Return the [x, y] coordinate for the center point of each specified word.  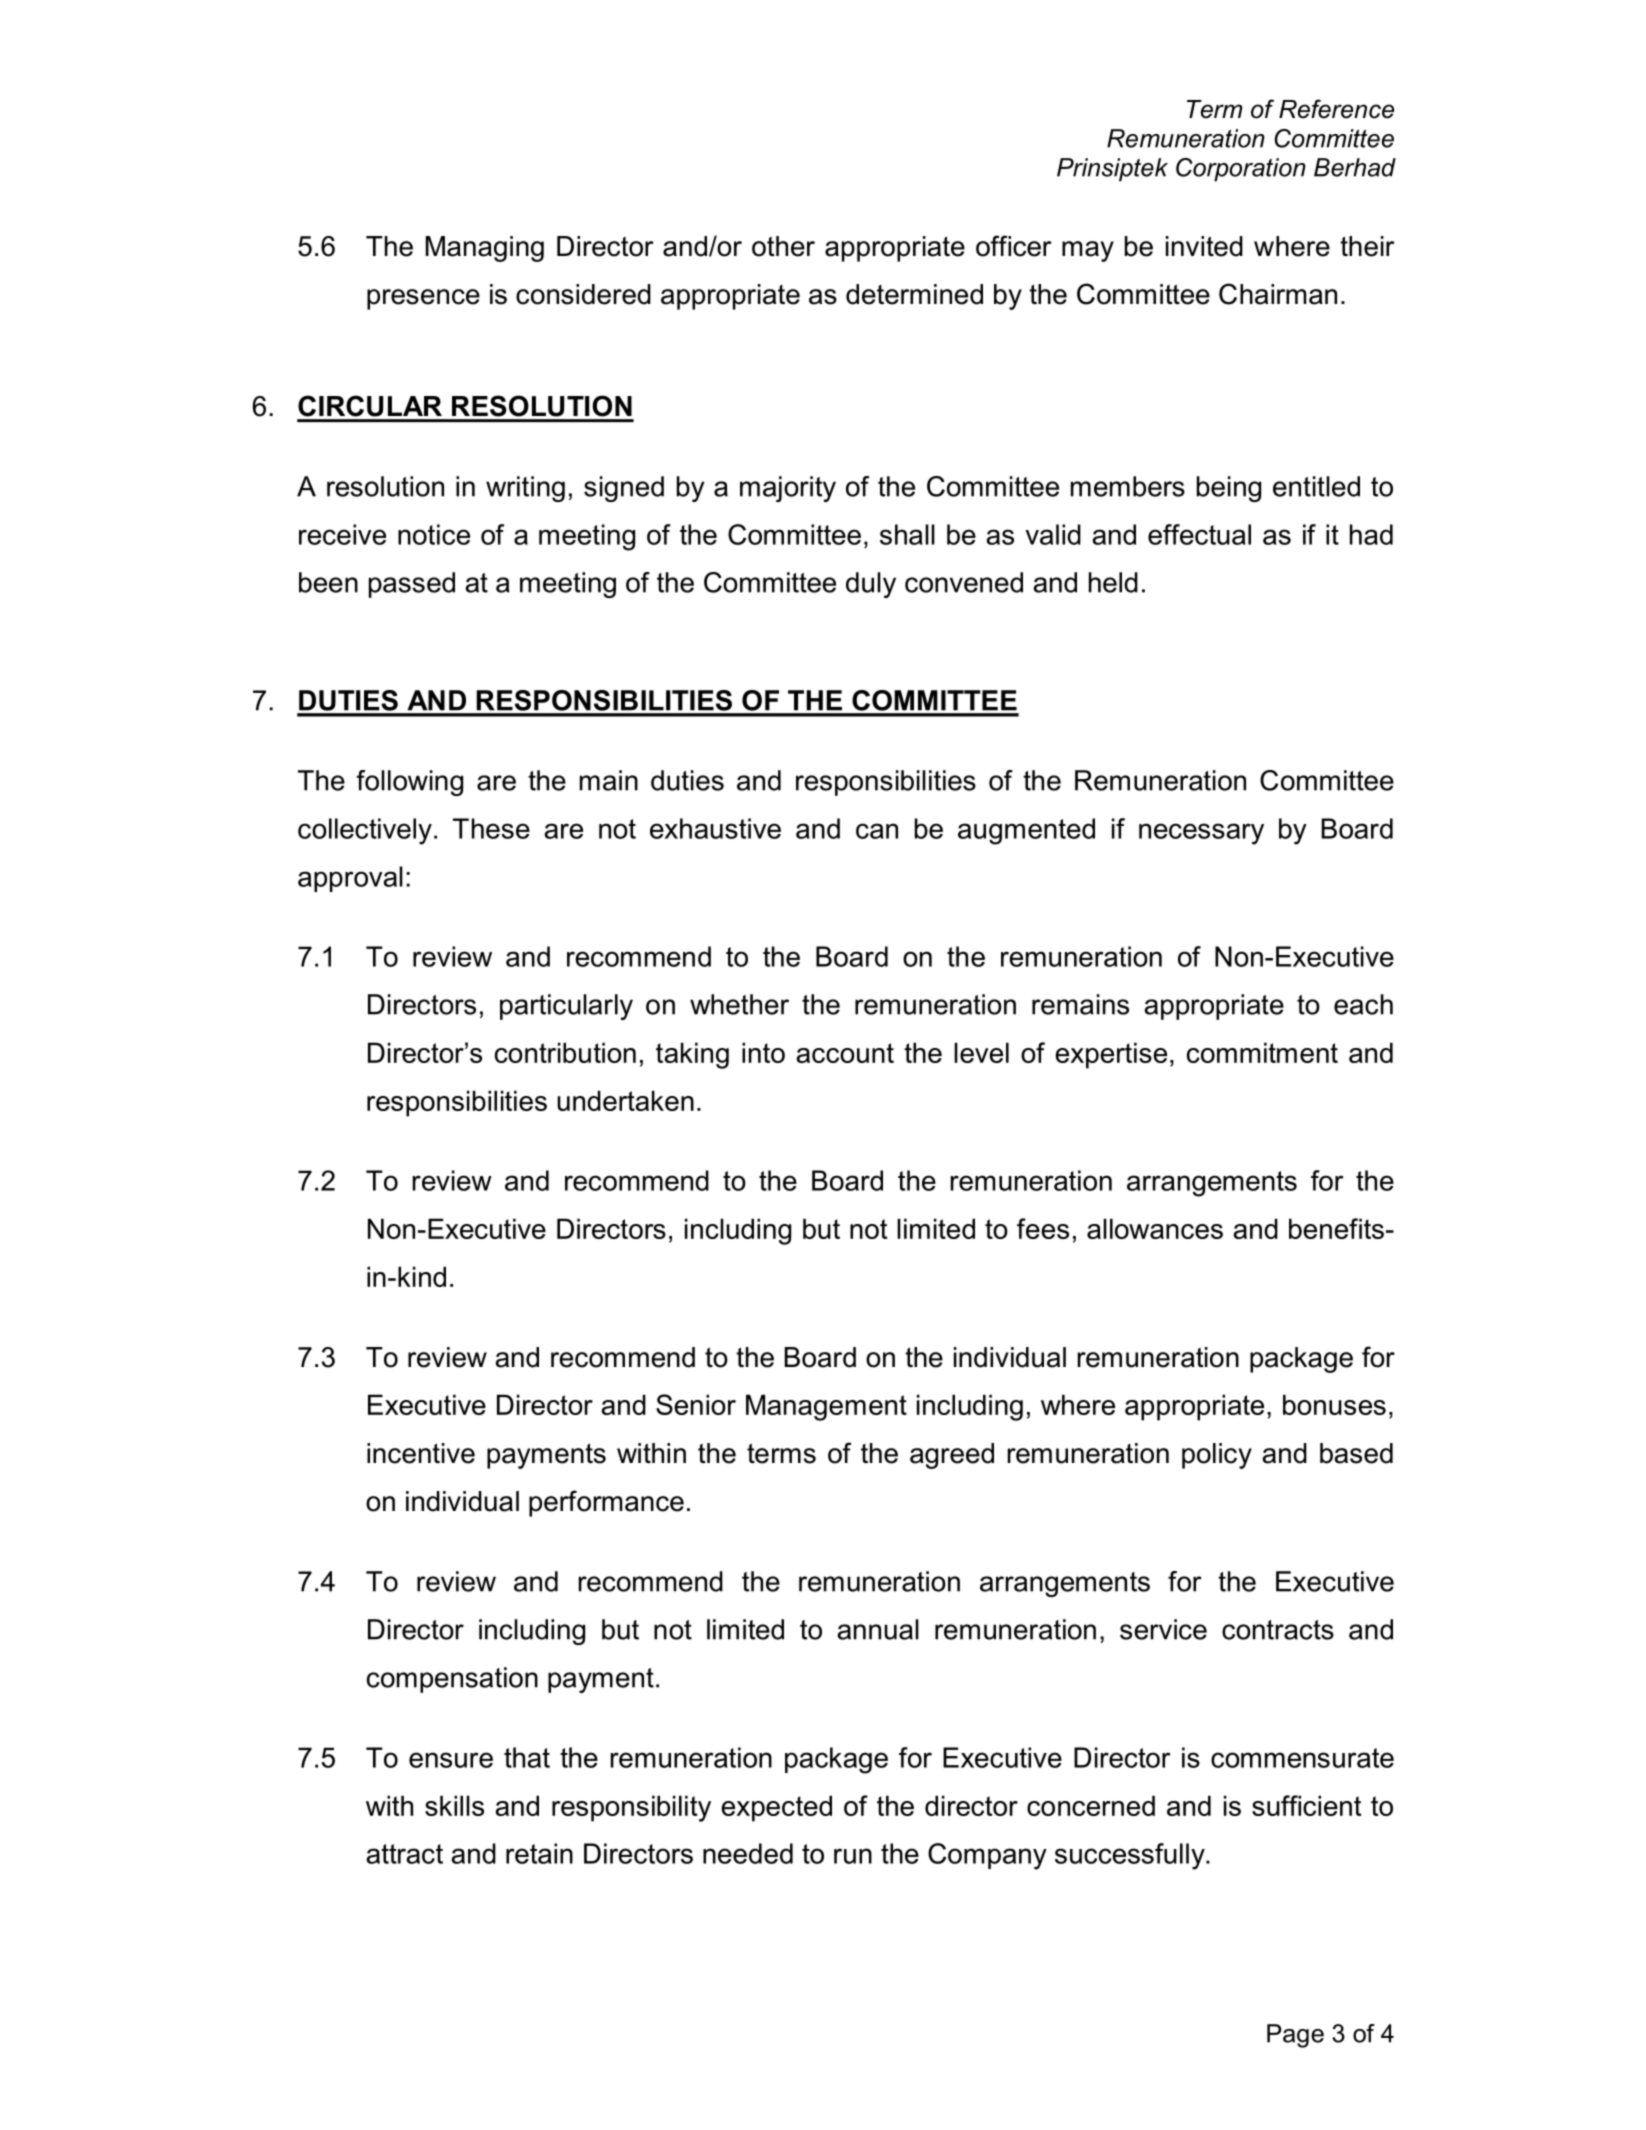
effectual [1199, 534]
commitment [1262, 1052]
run [853, 1856]
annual [878, 1629]
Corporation [1241, 170]
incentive [421, 1453]
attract [404, 1854]
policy [1217, 1456]
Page [1295, 2036]
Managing [485, 249]
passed [412, 585]
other [783, 246]
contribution [565, 1052]
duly [871, 585]
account [845, 1053]
